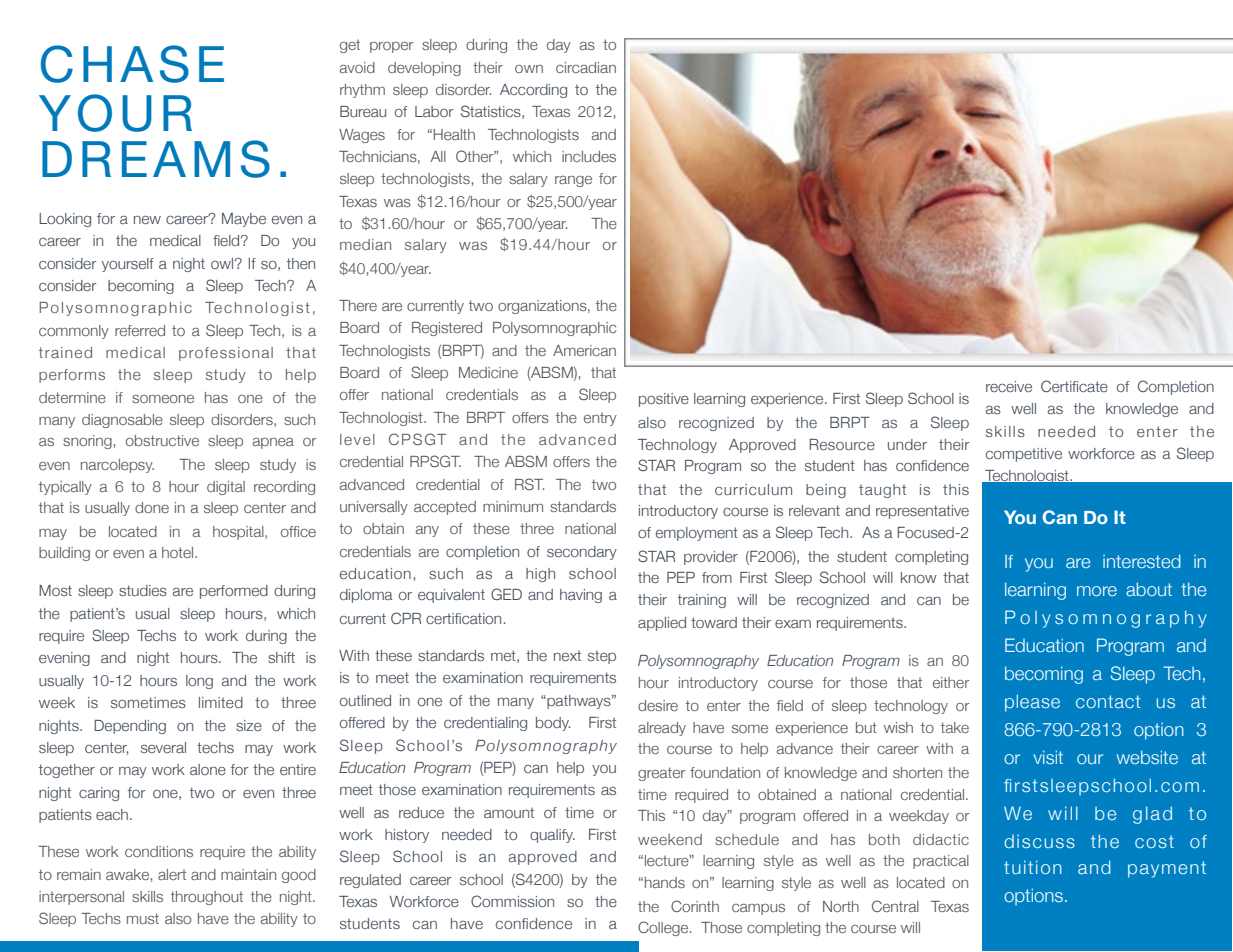 The width and height of the screenshot is (1233, 952). What do you see at coordinates (226, 488) in the screenshot?
I see `digital` at bounding box center [226, 488].
